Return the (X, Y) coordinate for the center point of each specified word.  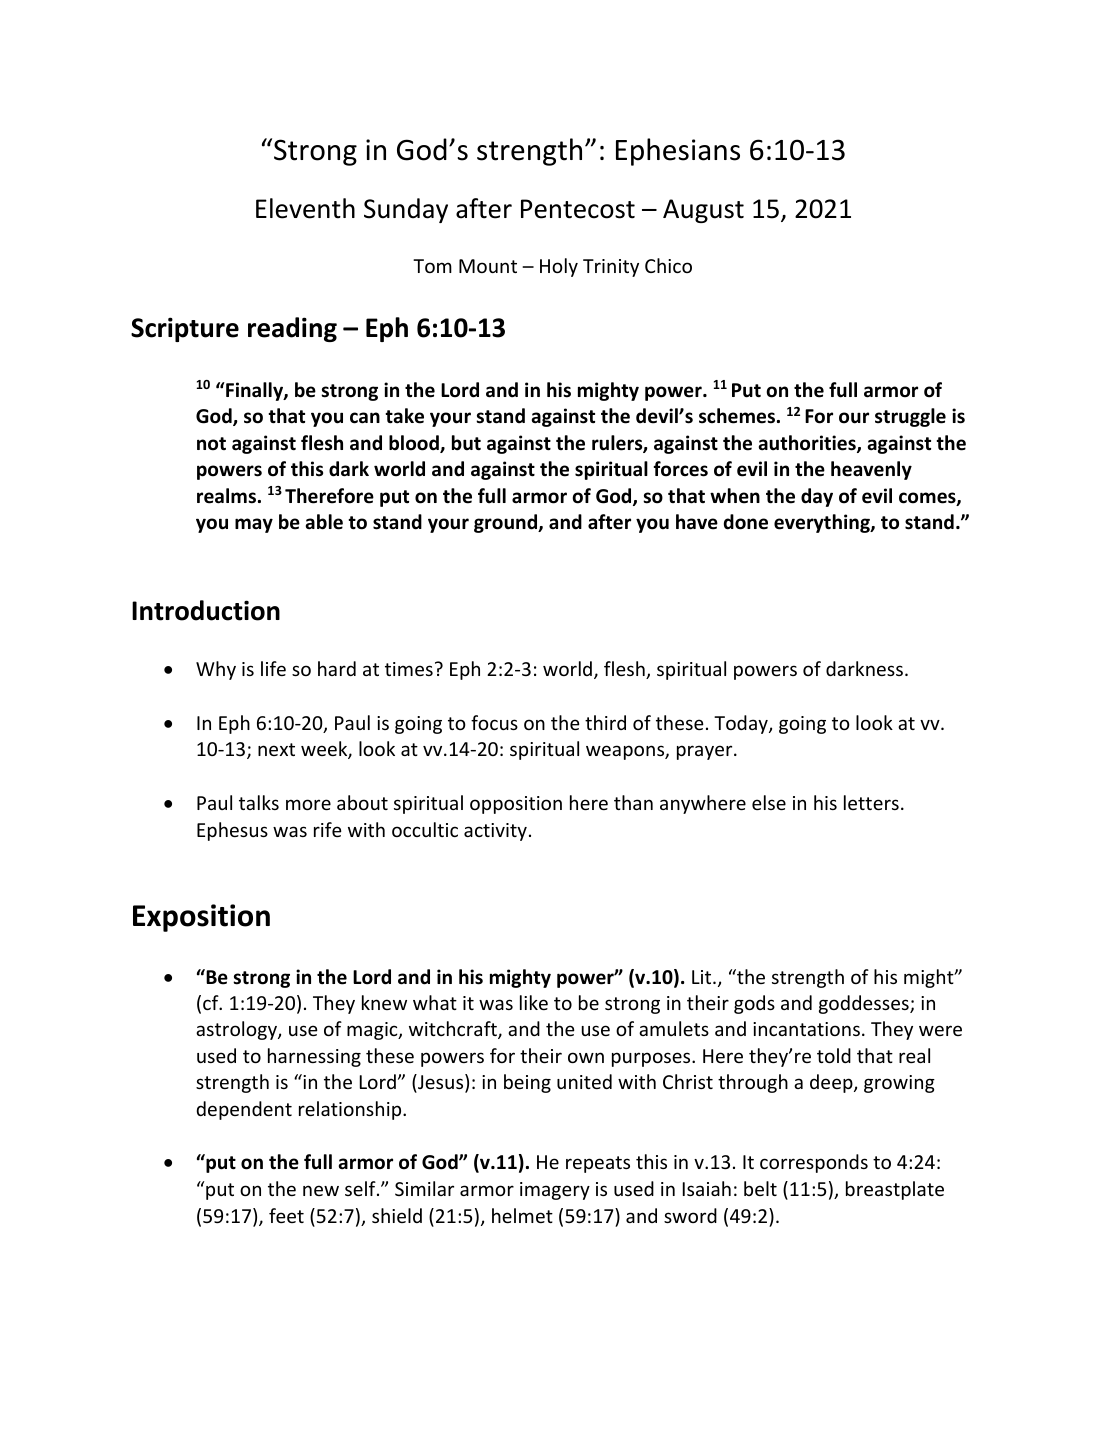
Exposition (201, 918)
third (605, 722)
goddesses (865, 1004)
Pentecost (578, 209)
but (466, 443)
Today (742, 724)
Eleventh (305, 208)
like (534, 1002)
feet (286, 1215)
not (211, 444)
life (273, 668)
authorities (808, 444)
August (703, 211)
